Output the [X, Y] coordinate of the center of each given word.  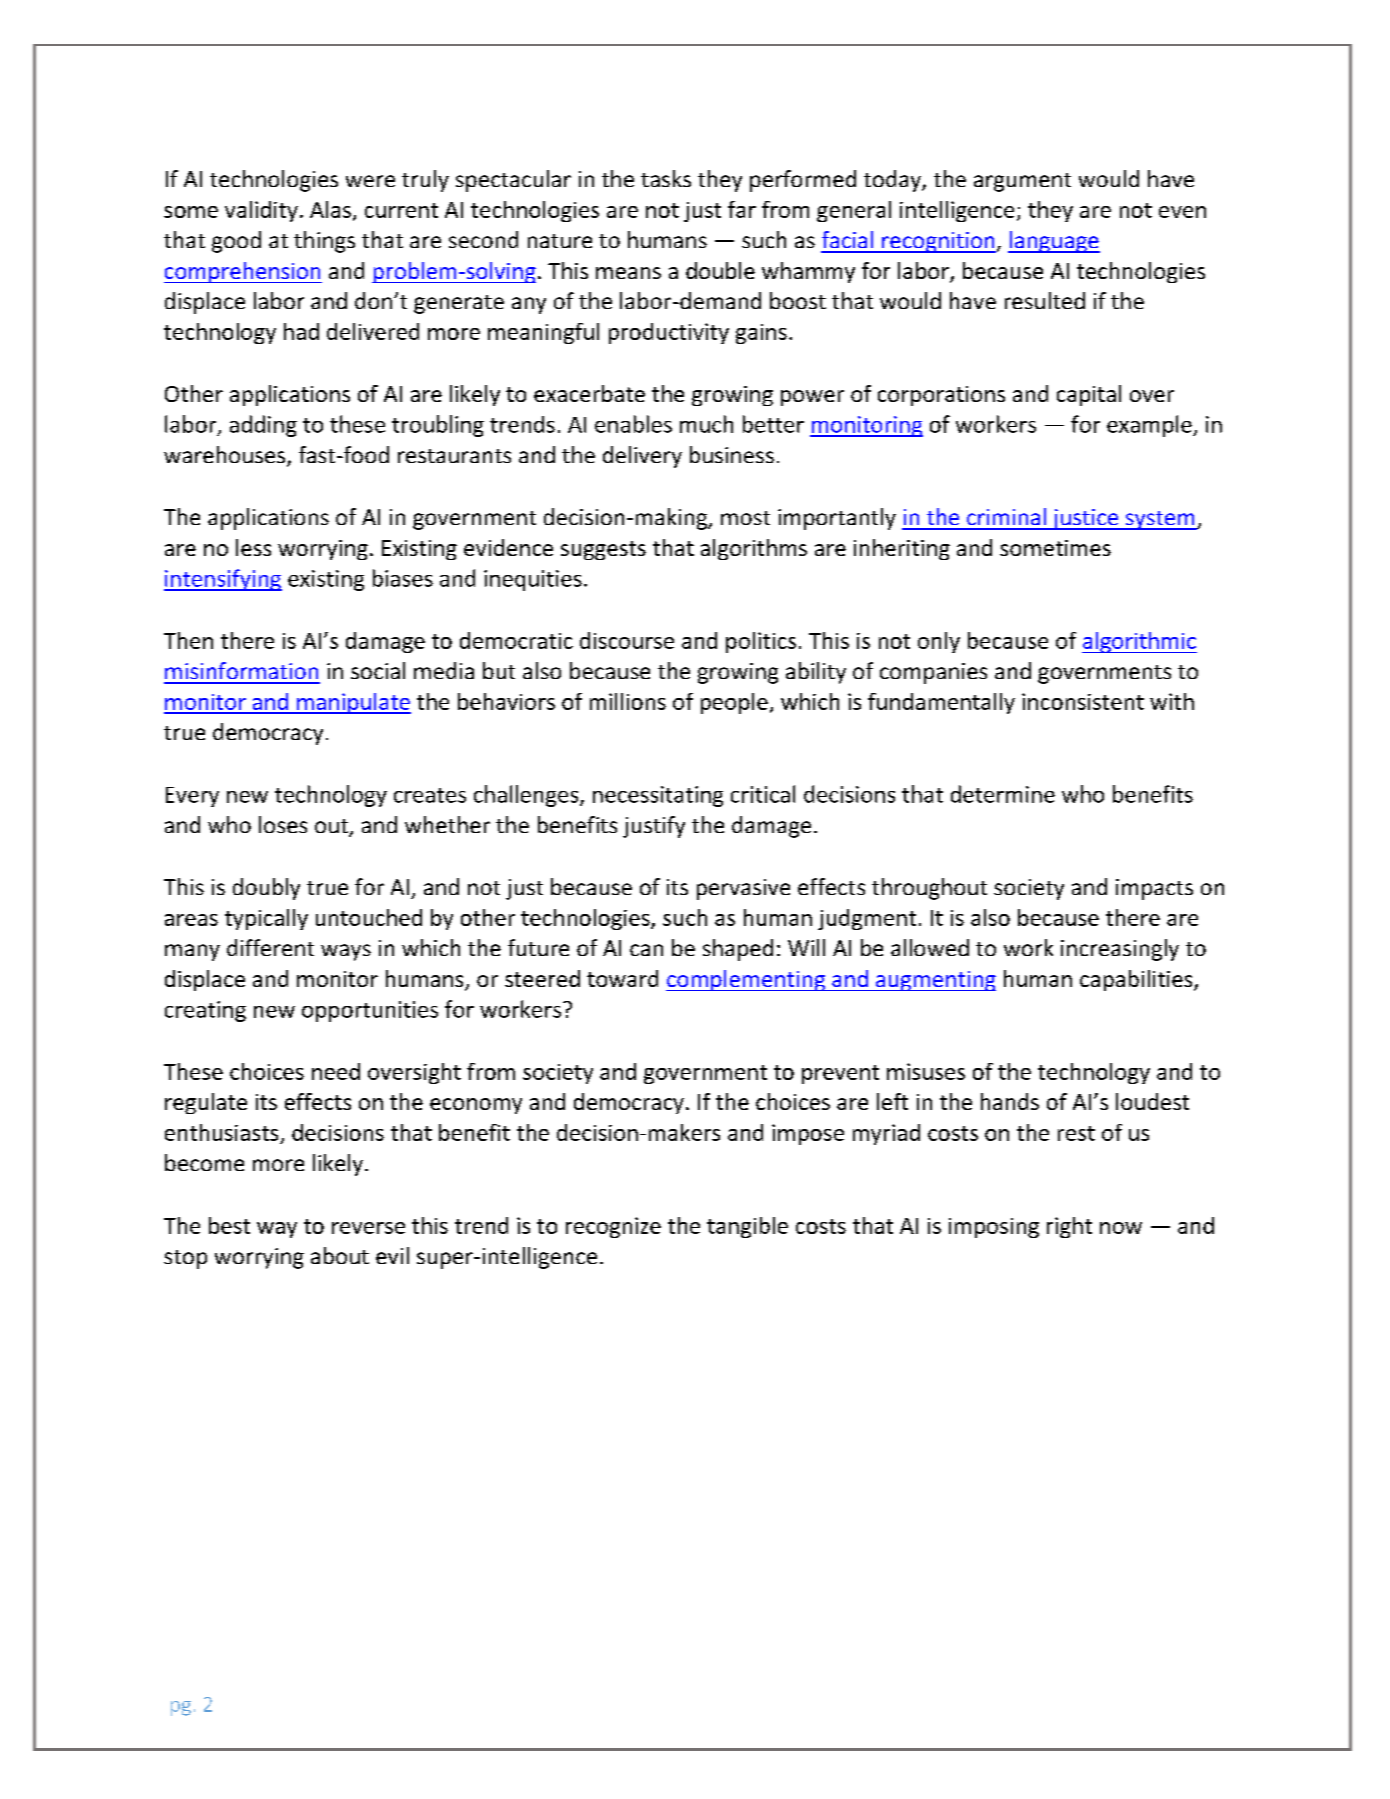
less [253, 547]
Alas [330, 209]
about [340, 1255]
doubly [266, 889]
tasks [666, 178]
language [1054, 242]
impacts [1154, 889]
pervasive [743, 889]
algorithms [754, 549]
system [1160, 520]
